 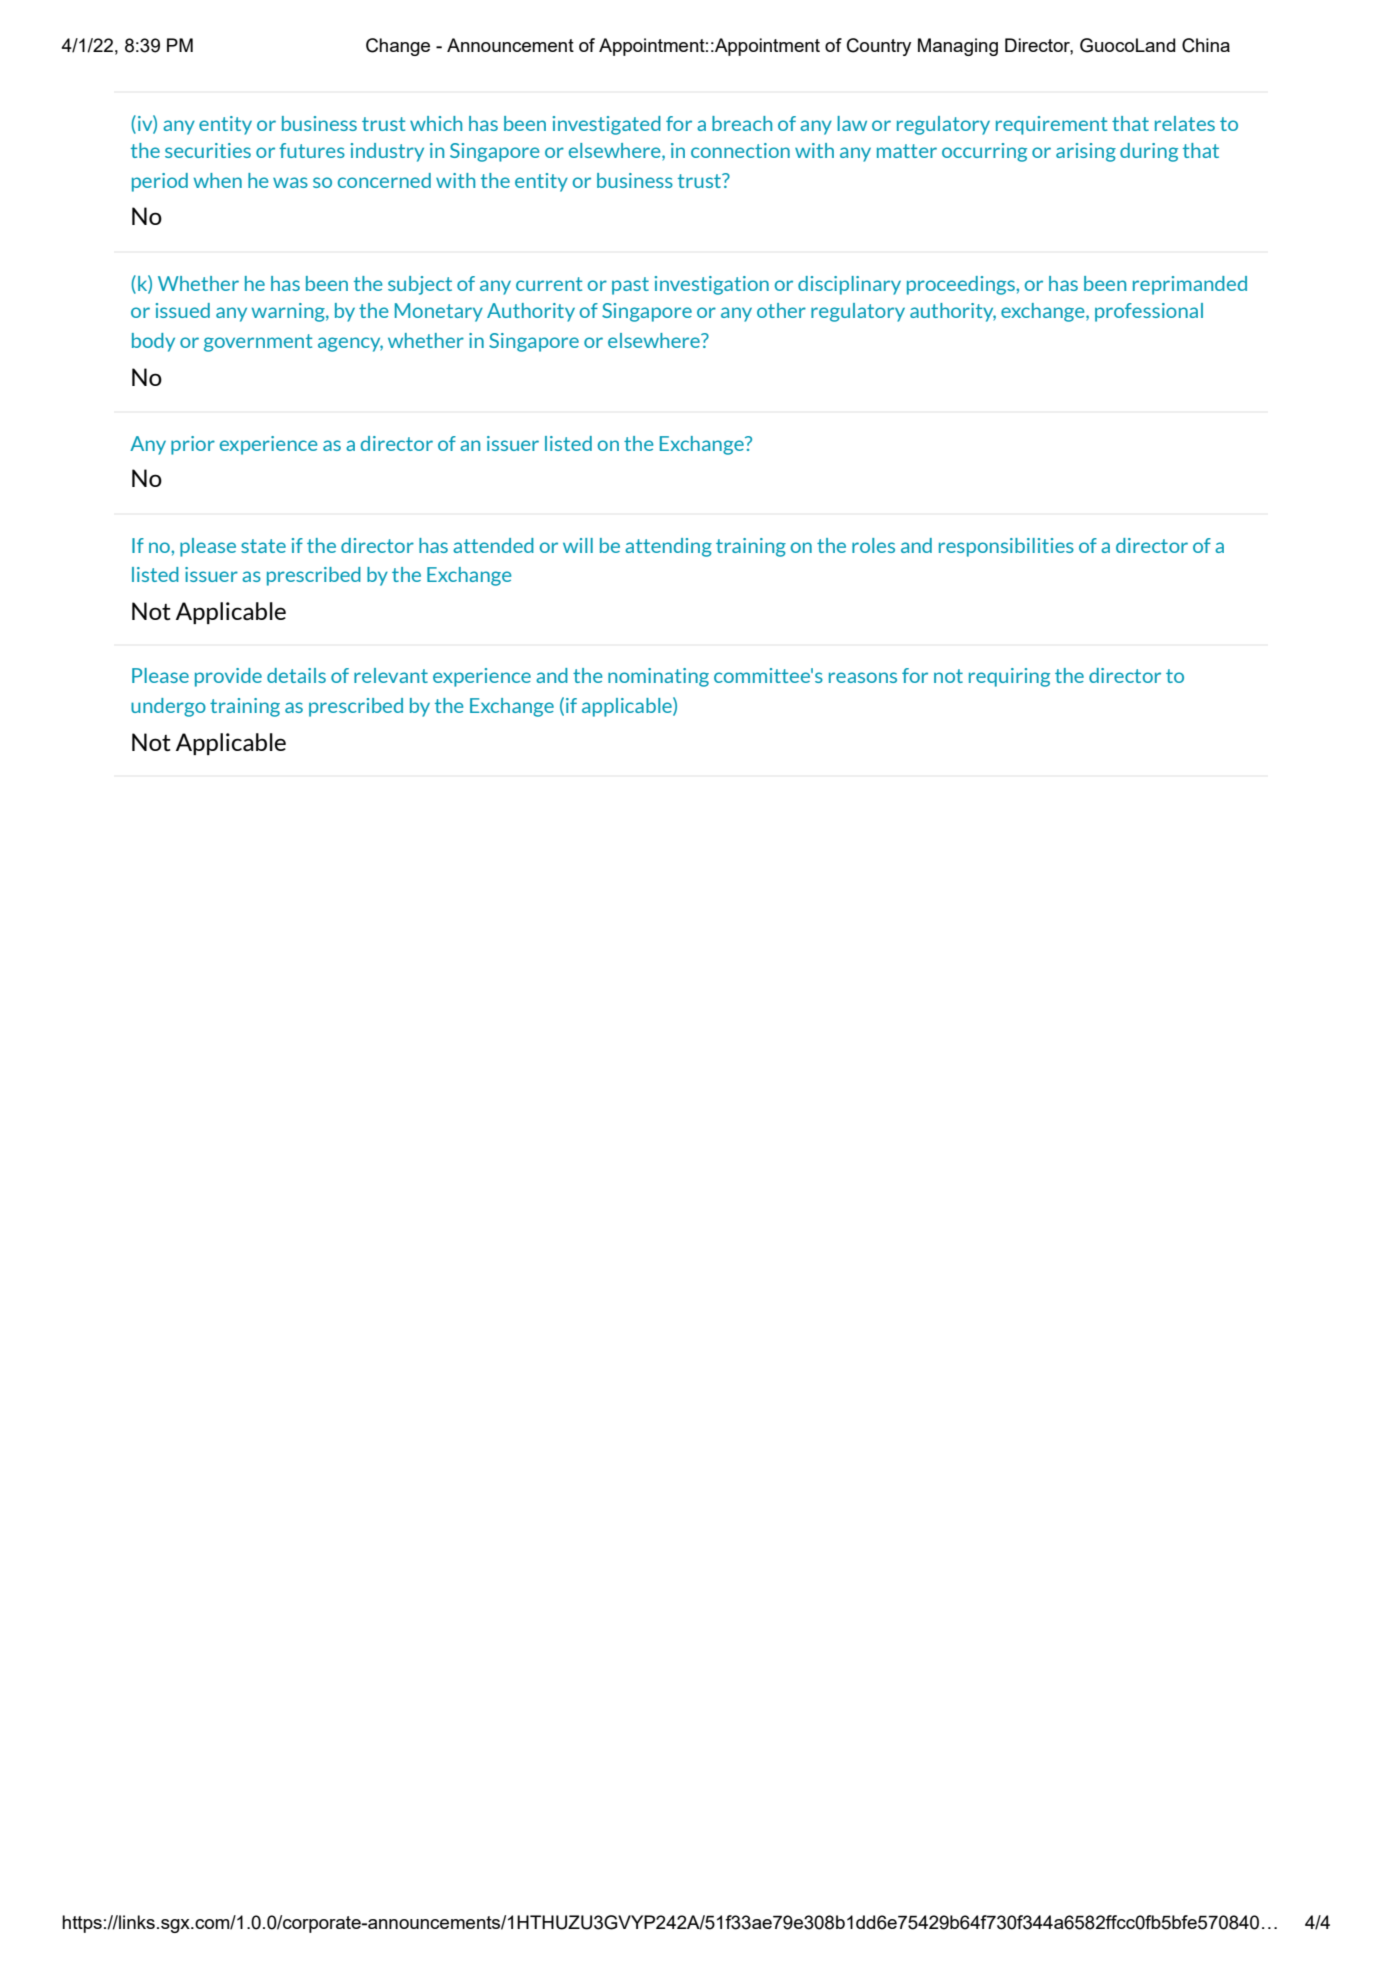 I want to click on nominating, so click(x=658, y=677).
